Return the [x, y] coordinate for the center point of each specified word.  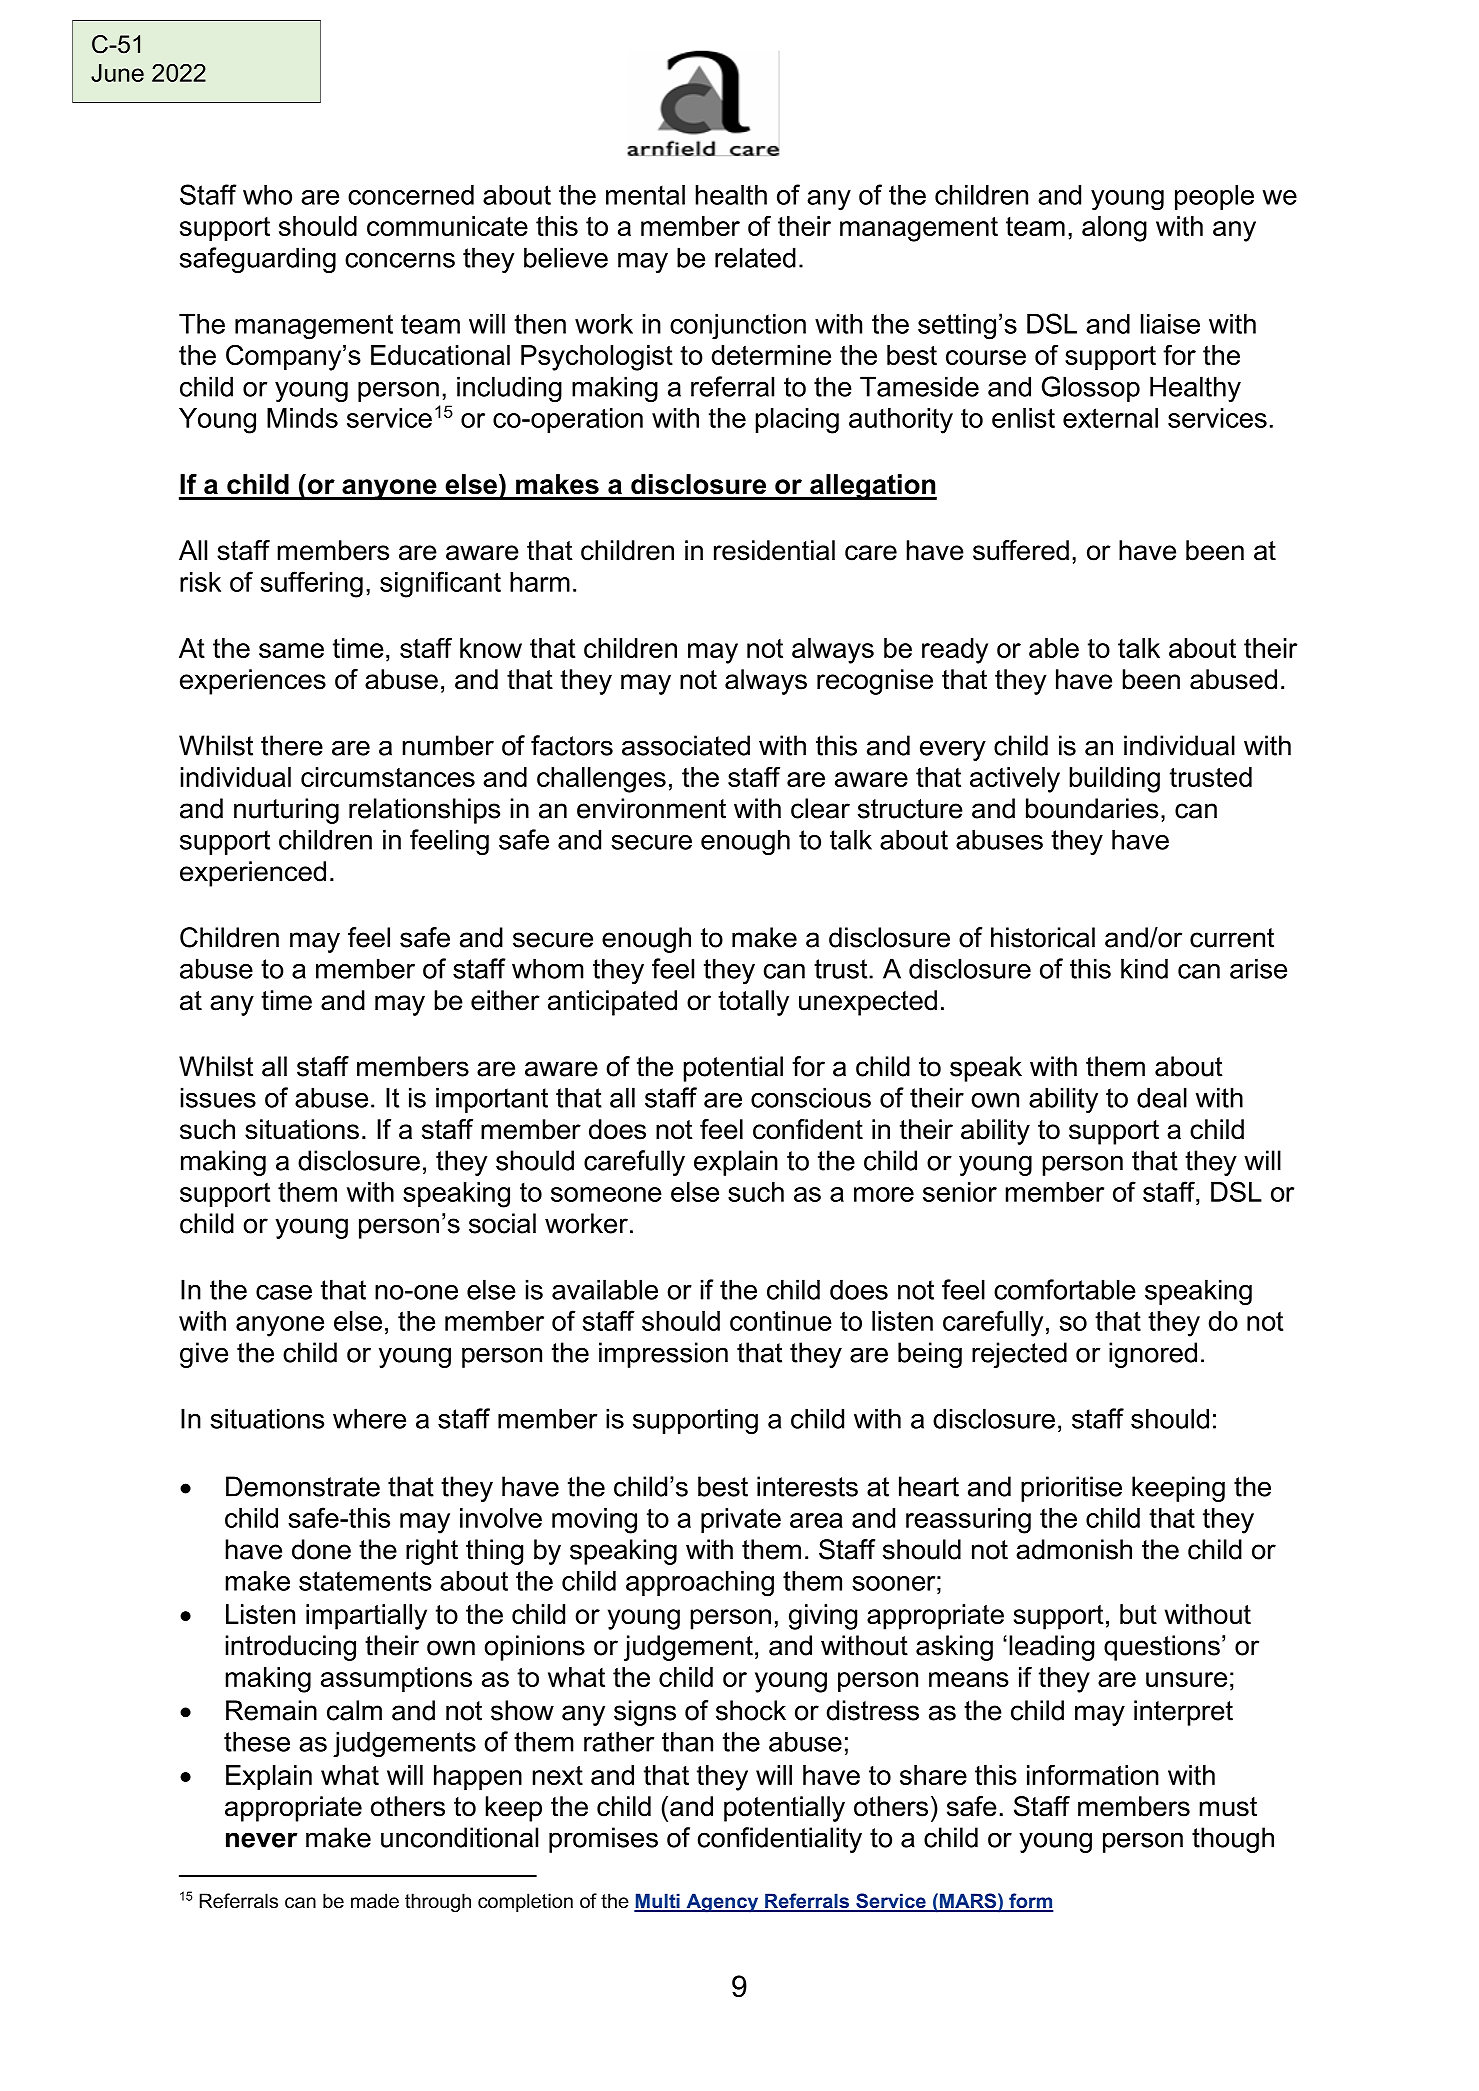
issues [218, 1097]
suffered [1021, 550]
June [117, 73]
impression [663, 1355]
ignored [1153, 1355]
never [262, 1840]
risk [200, 582]
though [1233, 1840]
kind [1144, 968]
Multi [658, 1902]
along [1114, 229]
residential [774, 550]
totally [753, 1003]
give [204, 1355]
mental [645, 195]
